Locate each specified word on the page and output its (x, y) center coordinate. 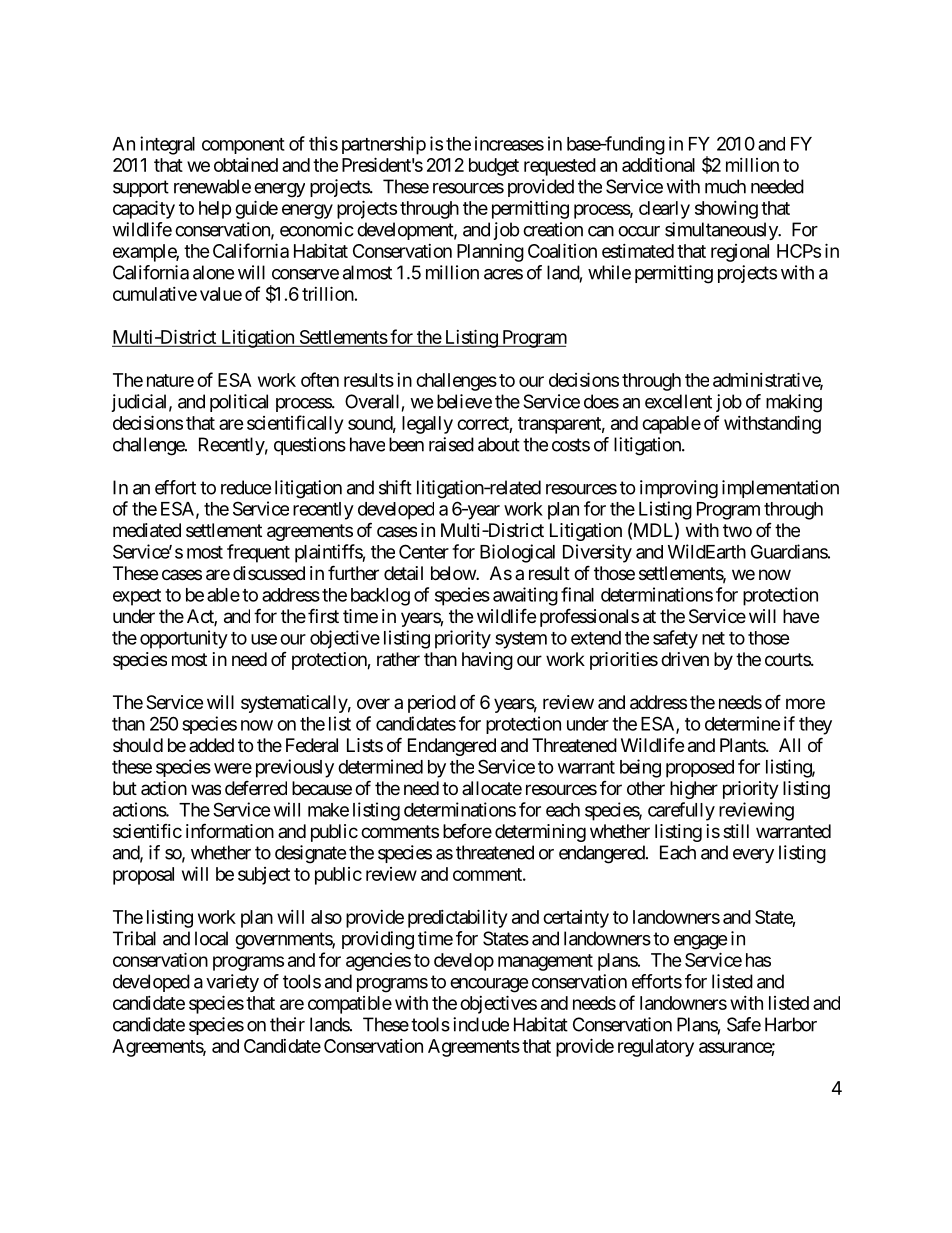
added (211, 745)
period (432, 704)
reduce (246, 487)
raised (451, 444)
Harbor (791, 1024)
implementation (780, 489)
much (725, 186)
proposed (700, 769)
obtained (246, 165)
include (481, 1024)
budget (494, 167)
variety (232, 983)
